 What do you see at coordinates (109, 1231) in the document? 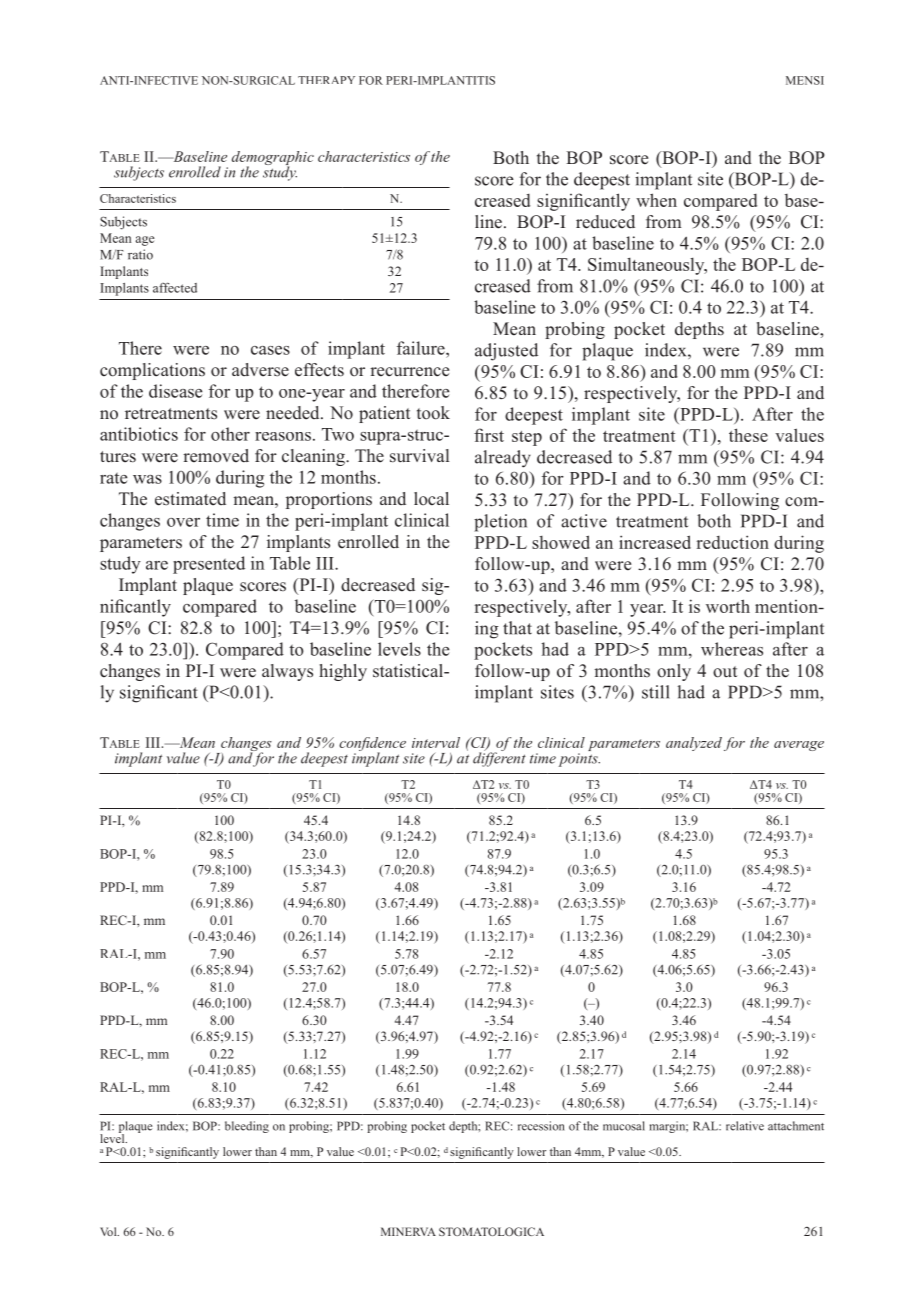
I see `Vol` at bounding box center [109, 1231].
